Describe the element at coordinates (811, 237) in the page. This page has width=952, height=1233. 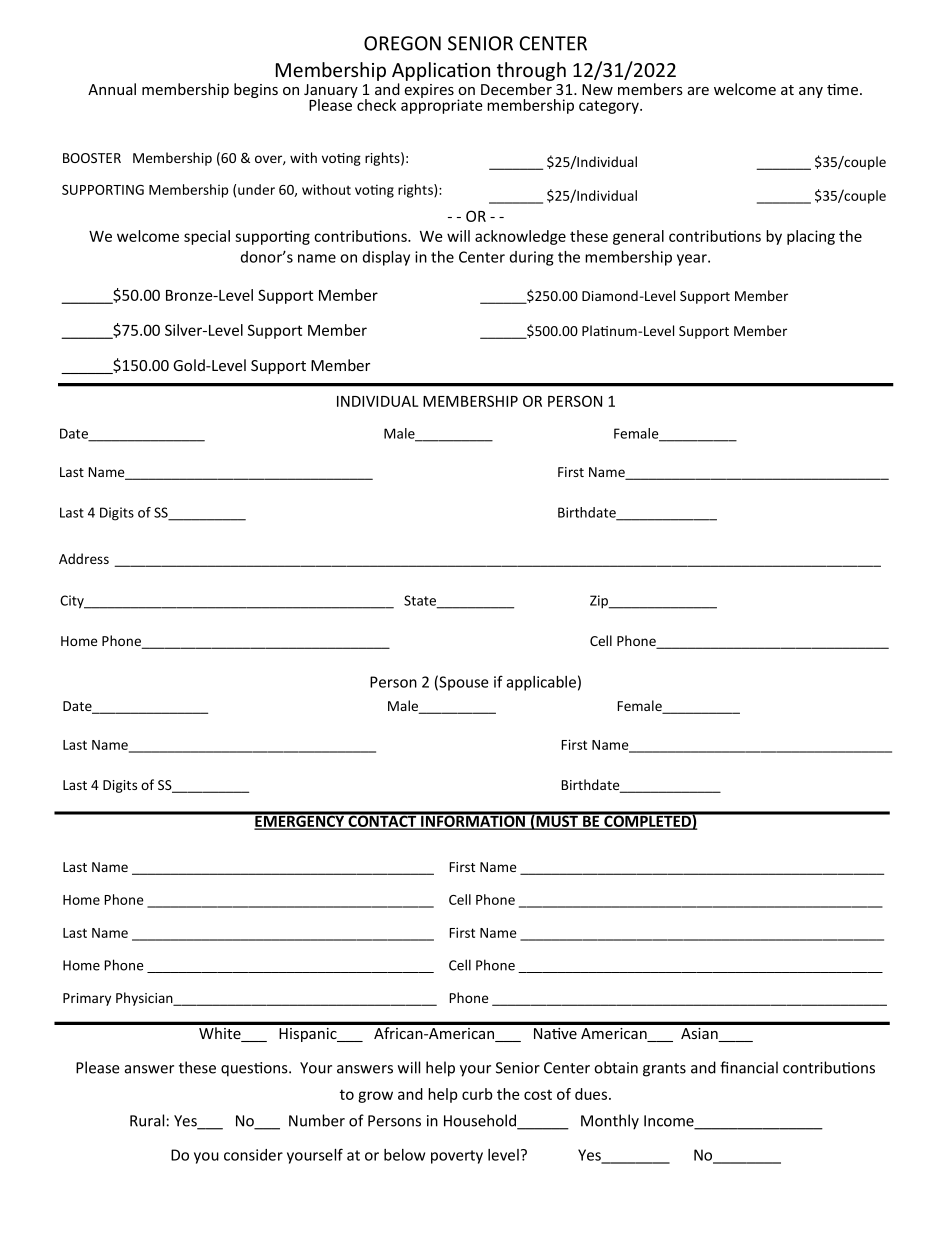
I see `placing` at that location.
